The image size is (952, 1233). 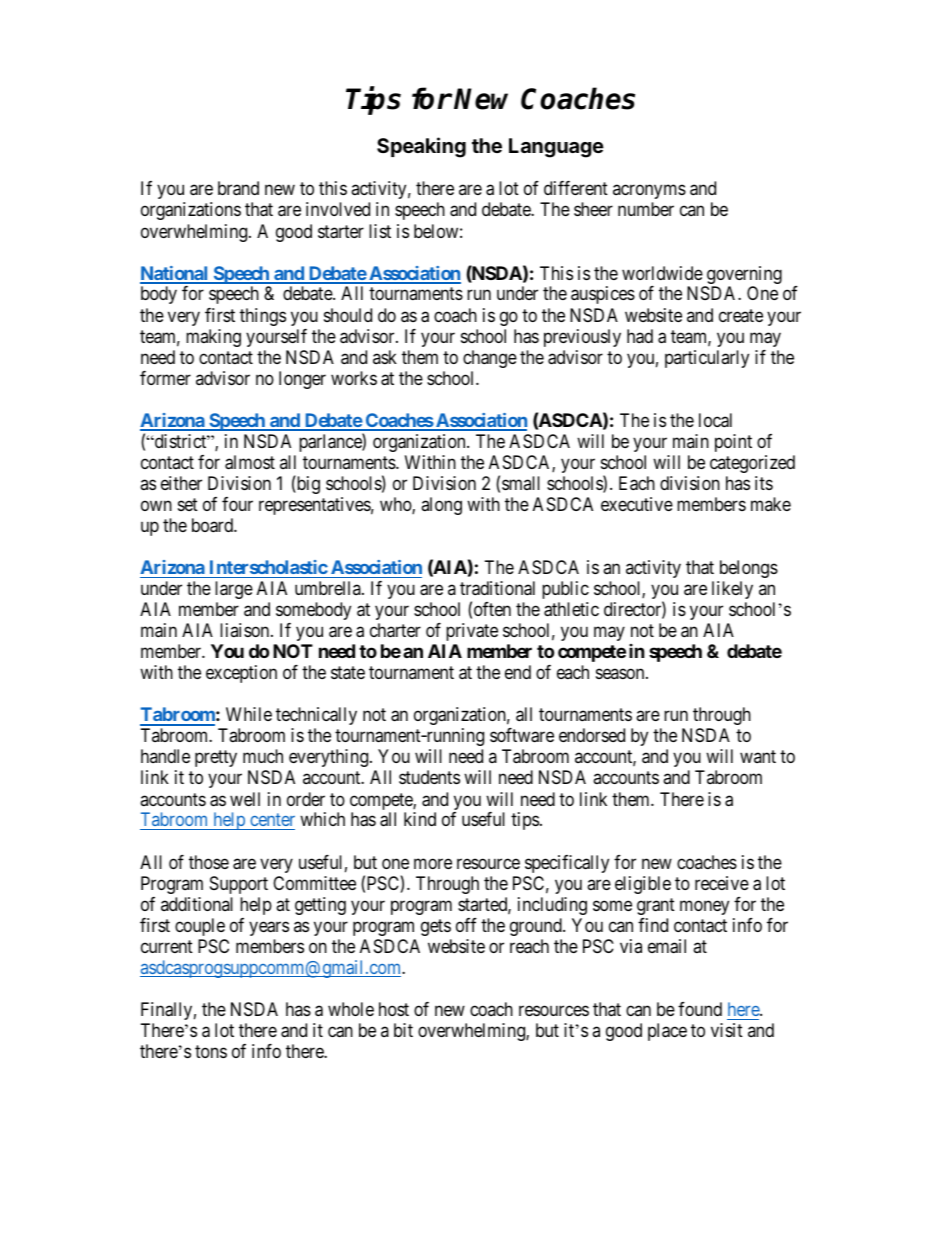 What do you see at coordinates (649, 192) in the screenshot?
I see `acronyms` at bounding box center [649, 192].
